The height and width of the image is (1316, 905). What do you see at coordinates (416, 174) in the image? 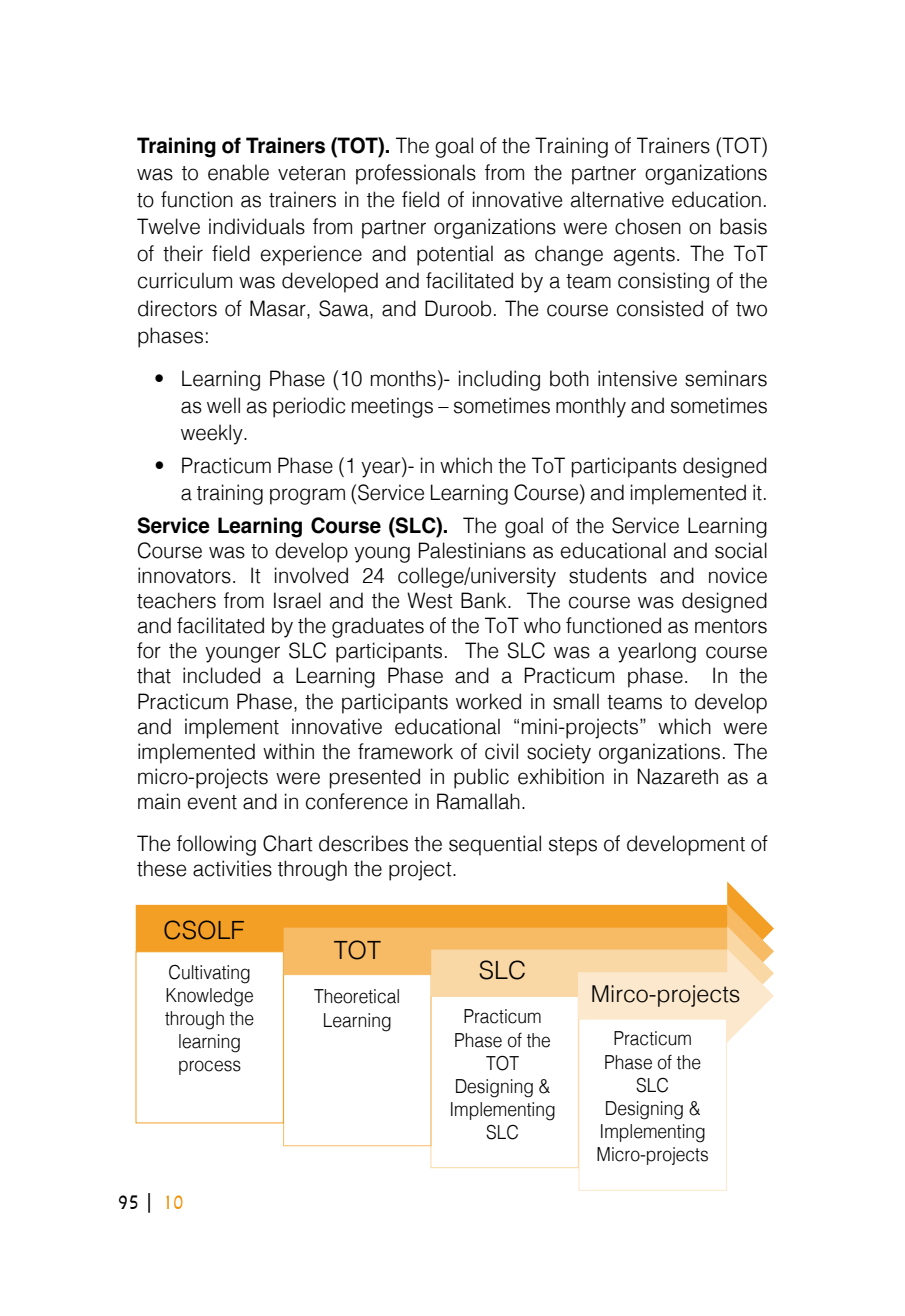
I see `professionals` at bounding box center [416, 174].
